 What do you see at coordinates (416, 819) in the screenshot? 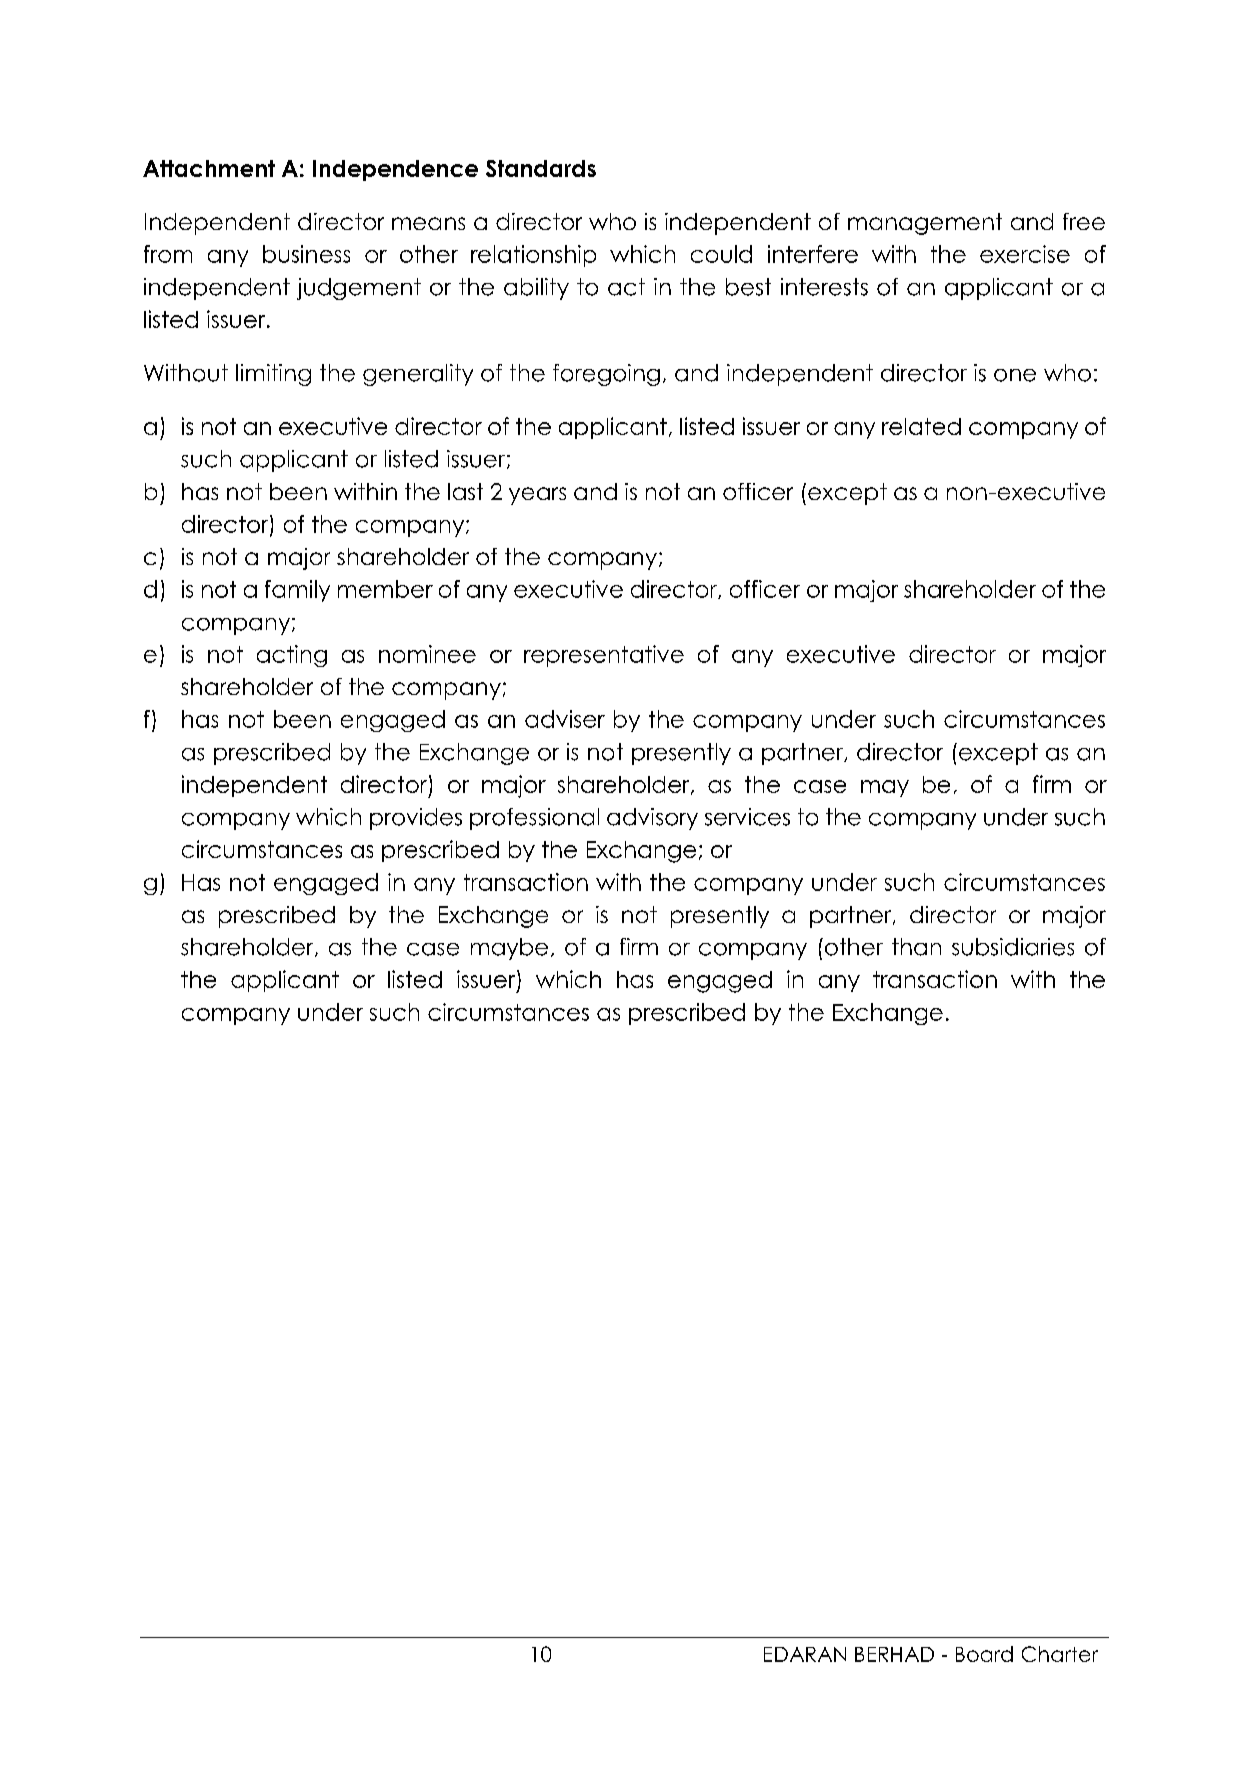
I see `provides` at bounding box center [416, 819].
